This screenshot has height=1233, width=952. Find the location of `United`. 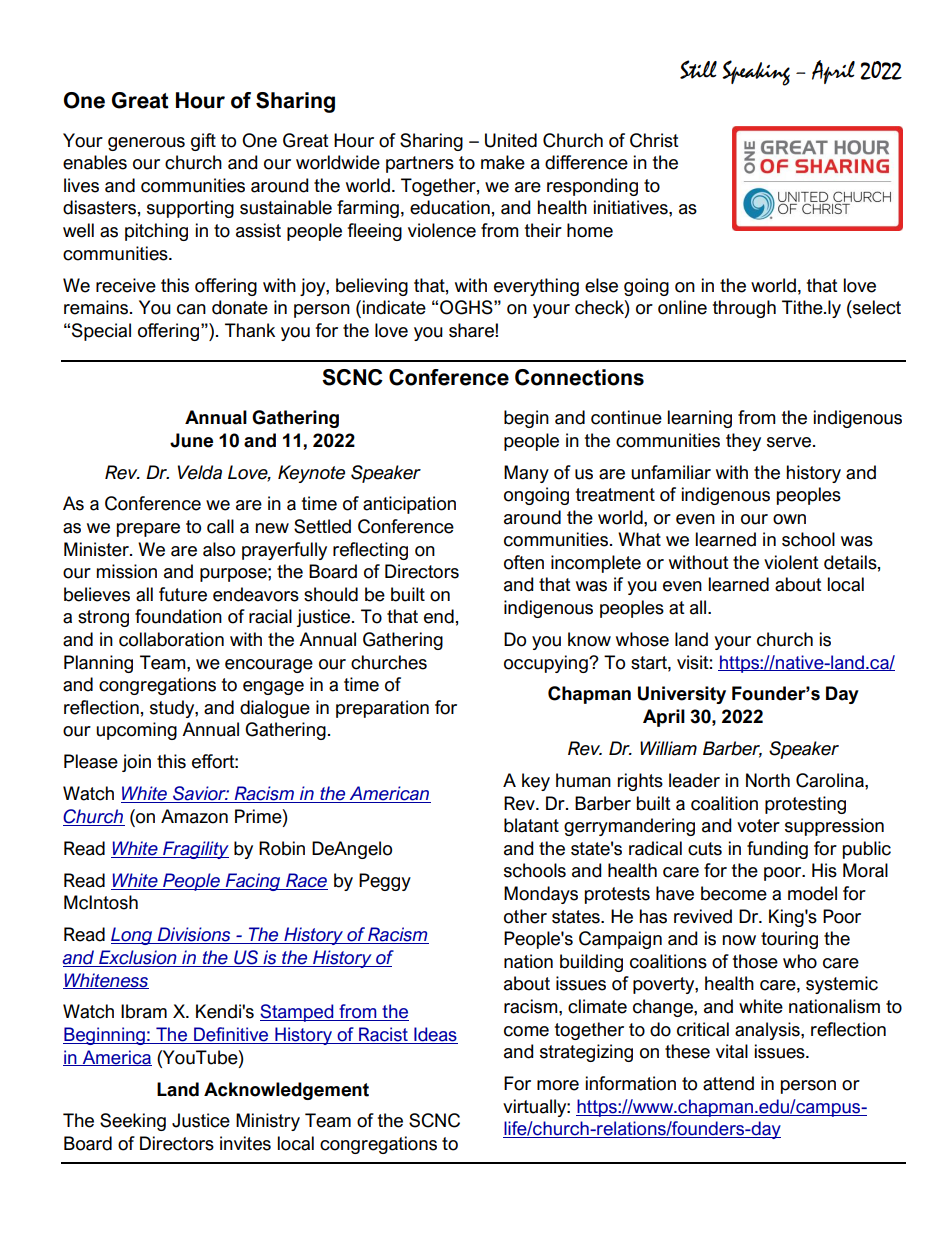

United is located at coordinates (511, 140).
